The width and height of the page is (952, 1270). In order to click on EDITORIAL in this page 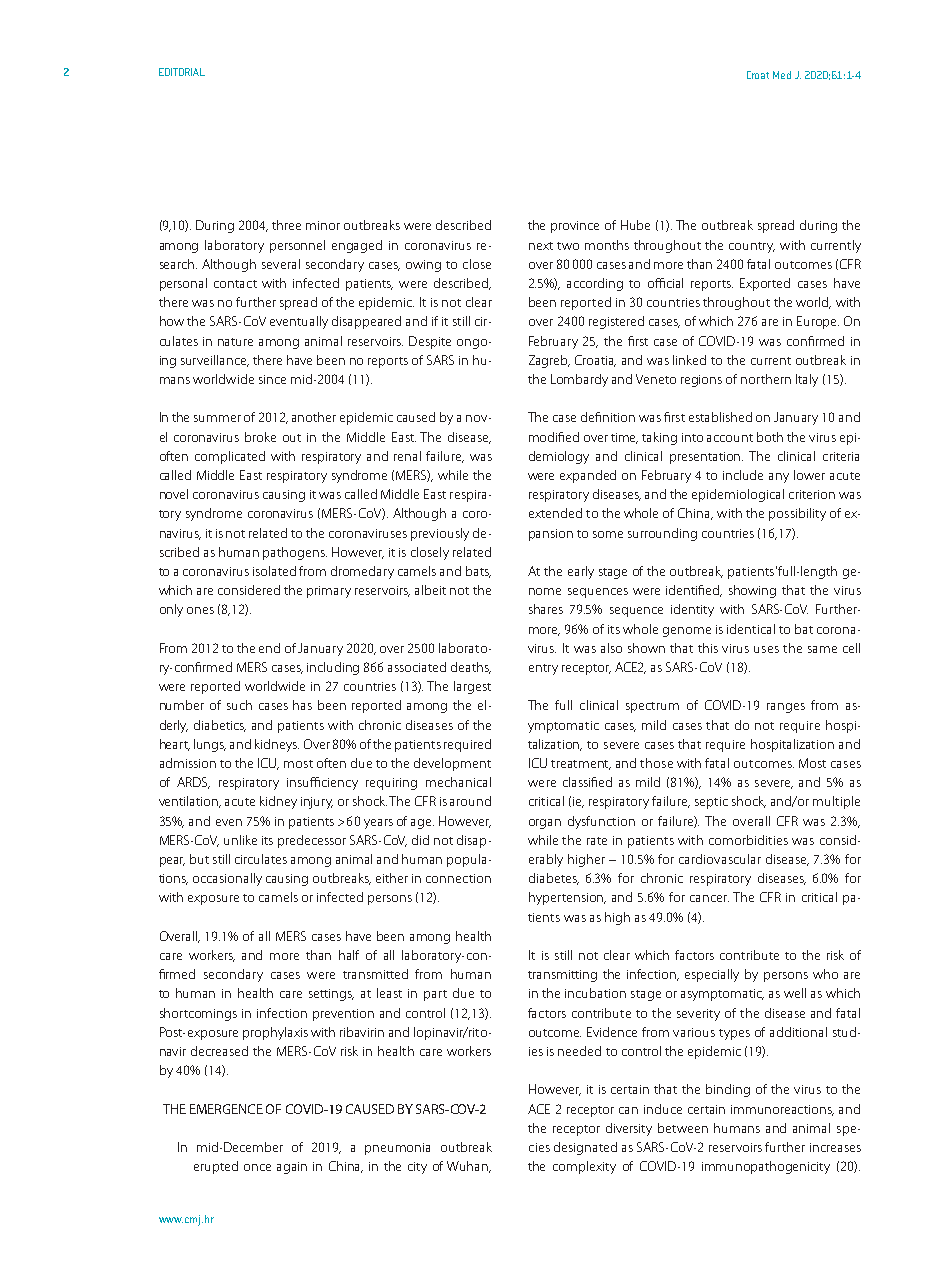, I will do `click(182, 72)`.
